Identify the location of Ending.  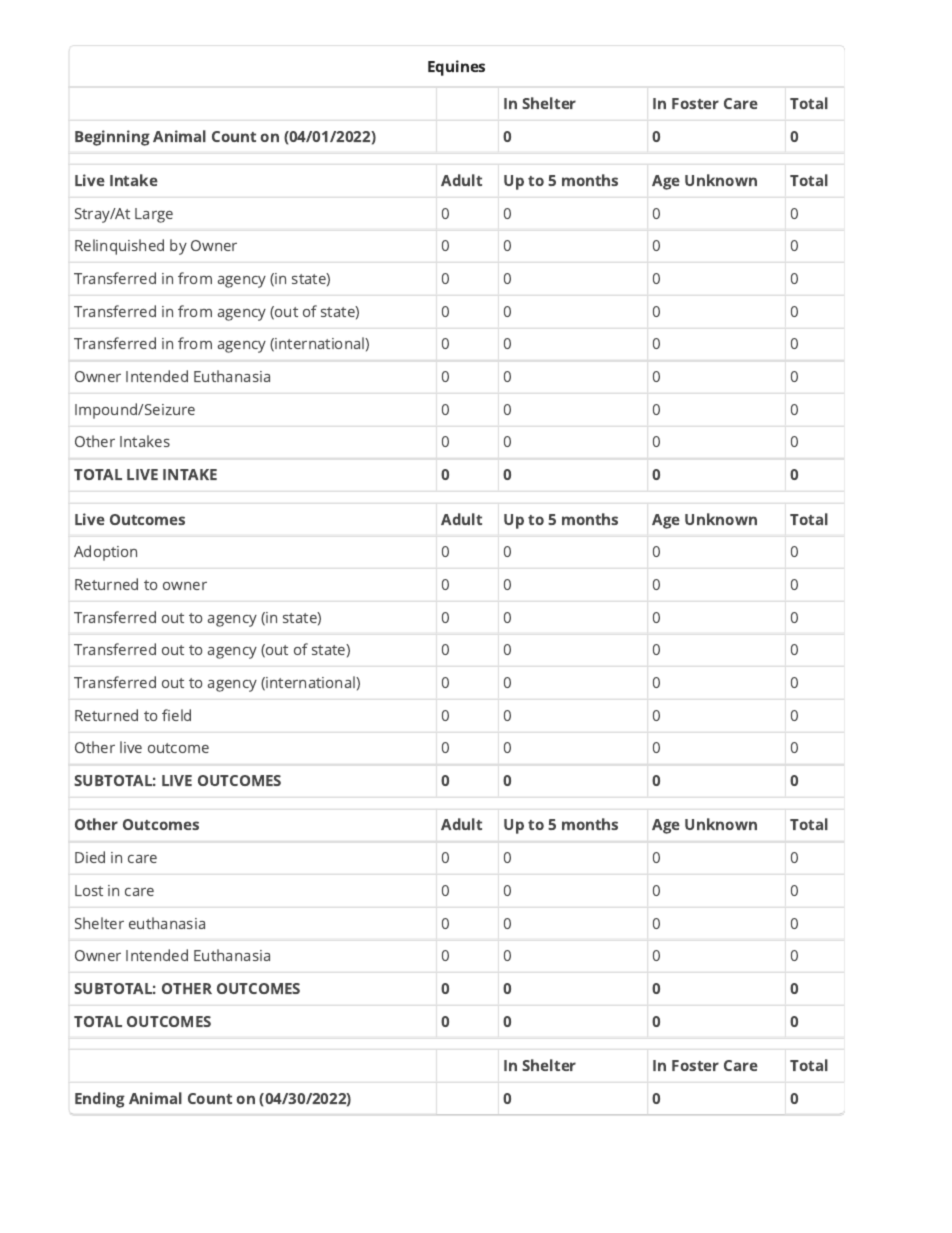
(100, 1100).
